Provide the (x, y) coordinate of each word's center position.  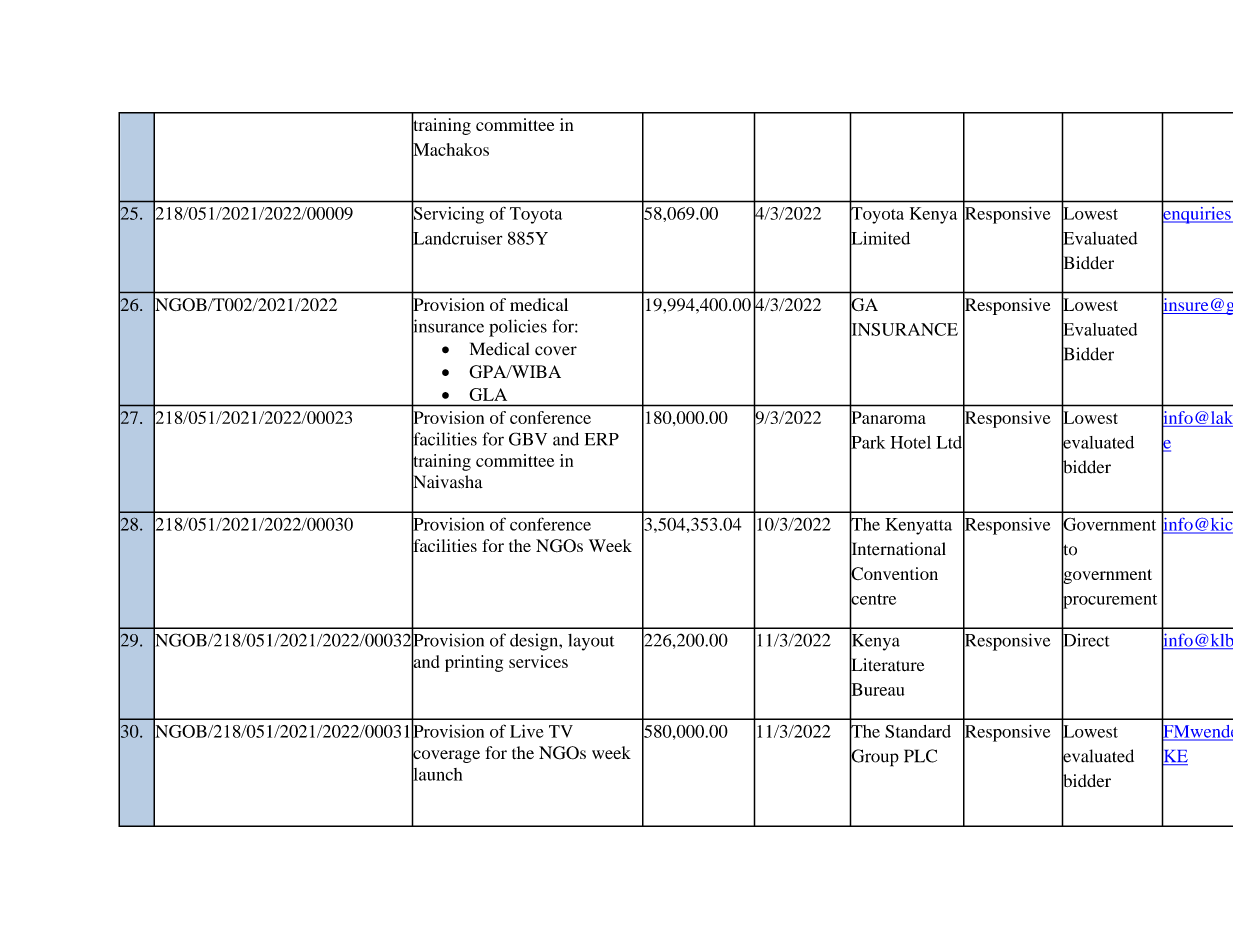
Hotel (910, 442)
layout (591, 642)
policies (518, 328)
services (538, 661)
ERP (602, 439)
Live (526, 731)
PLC (920, 756)
